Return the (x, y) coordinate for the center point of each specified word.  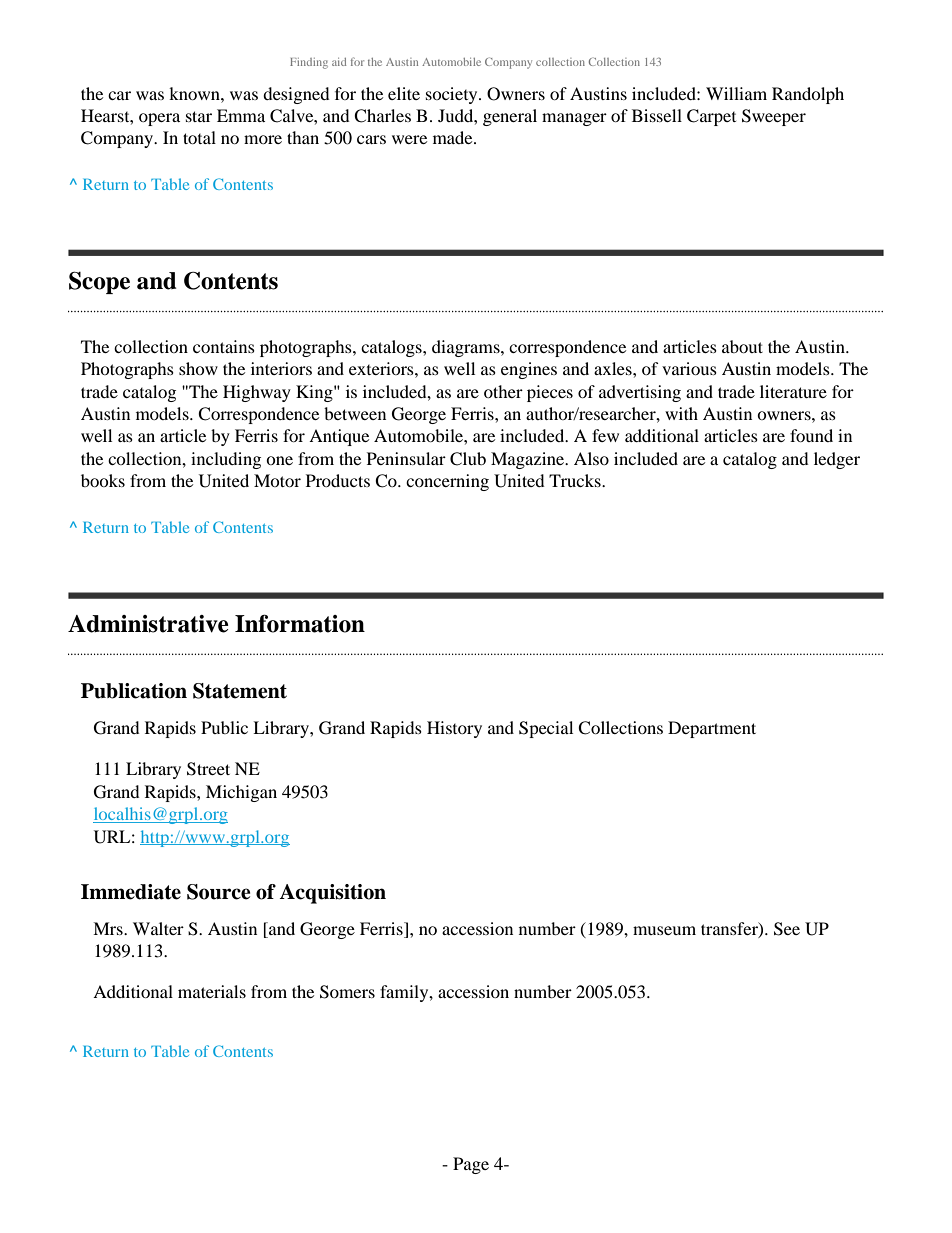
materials (212, 991)
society (453, 95)
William (736, 93)
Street (208, 769)
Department (712, 729)
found (811, 435)
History (454, 729)
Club (468, 459)
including (226, 460)
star (199, 116)
